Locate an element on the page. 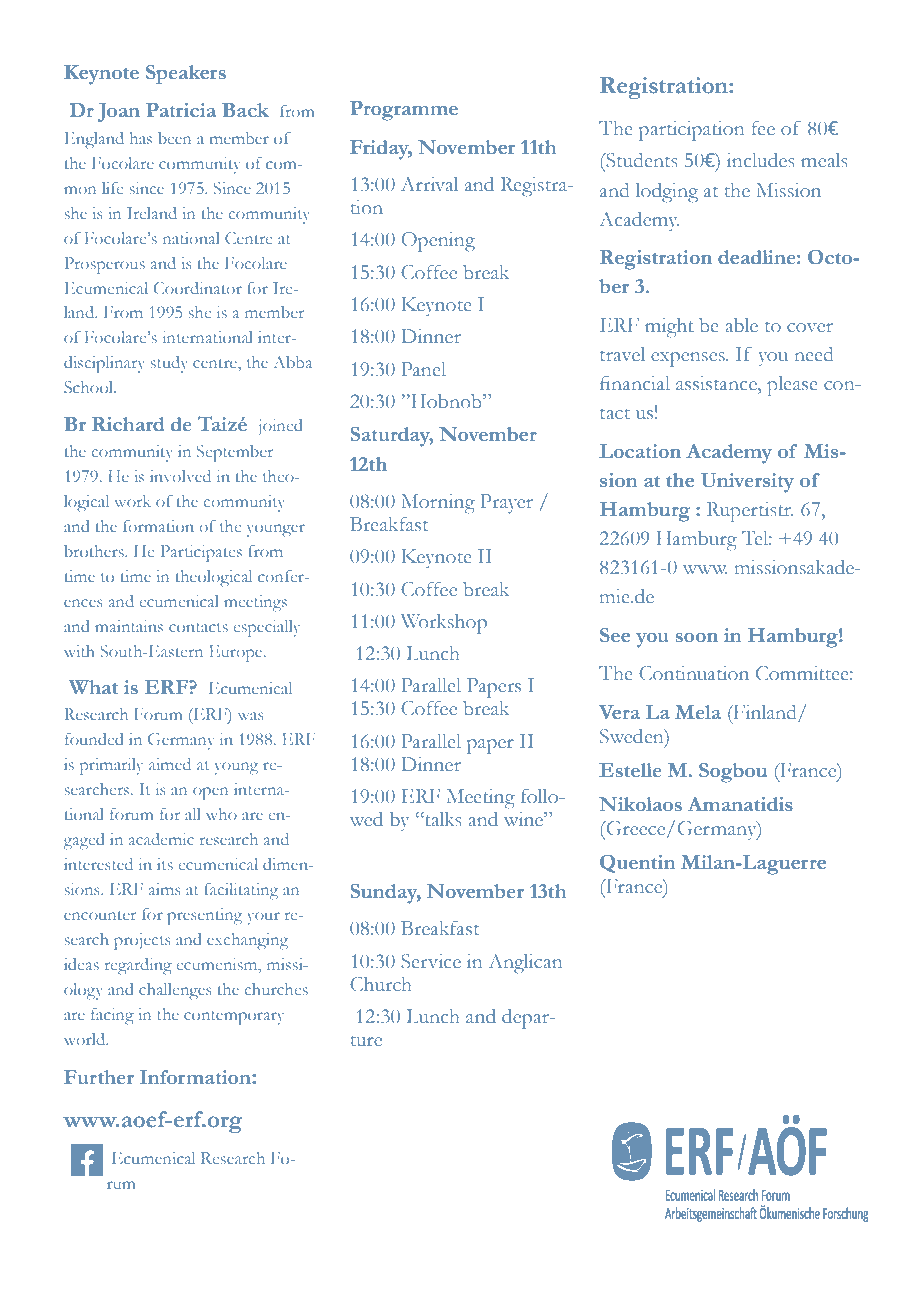 Image resolution: width=924 pixels, height=1308 pixels. Programme is located at coordinates (404, 111).
